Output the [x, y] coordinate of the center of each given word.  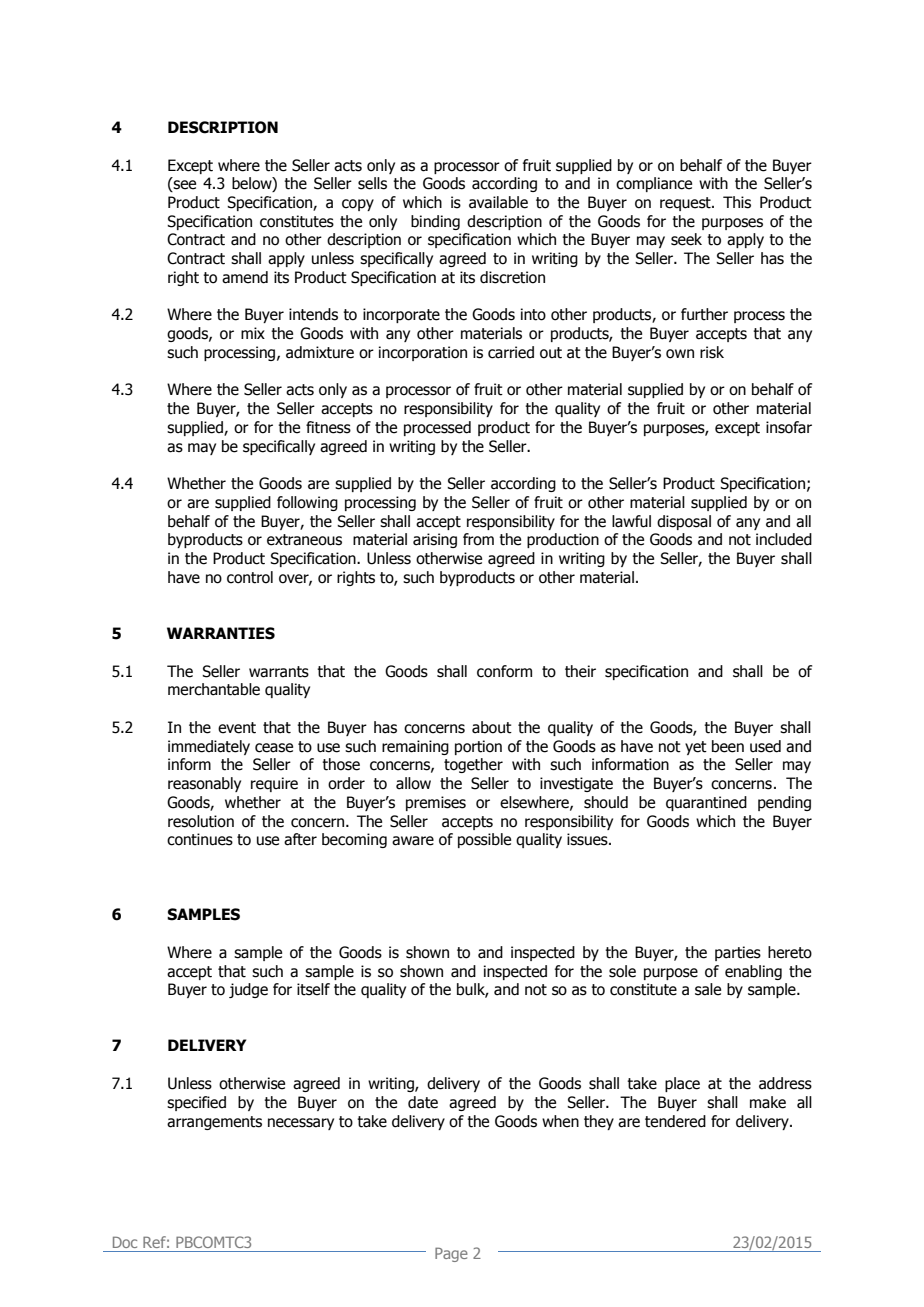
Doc [125, 1242]
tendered [675, 1121]
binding [435, 222]
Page [451, 1254]
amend [245, 277]
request [686, 204]
